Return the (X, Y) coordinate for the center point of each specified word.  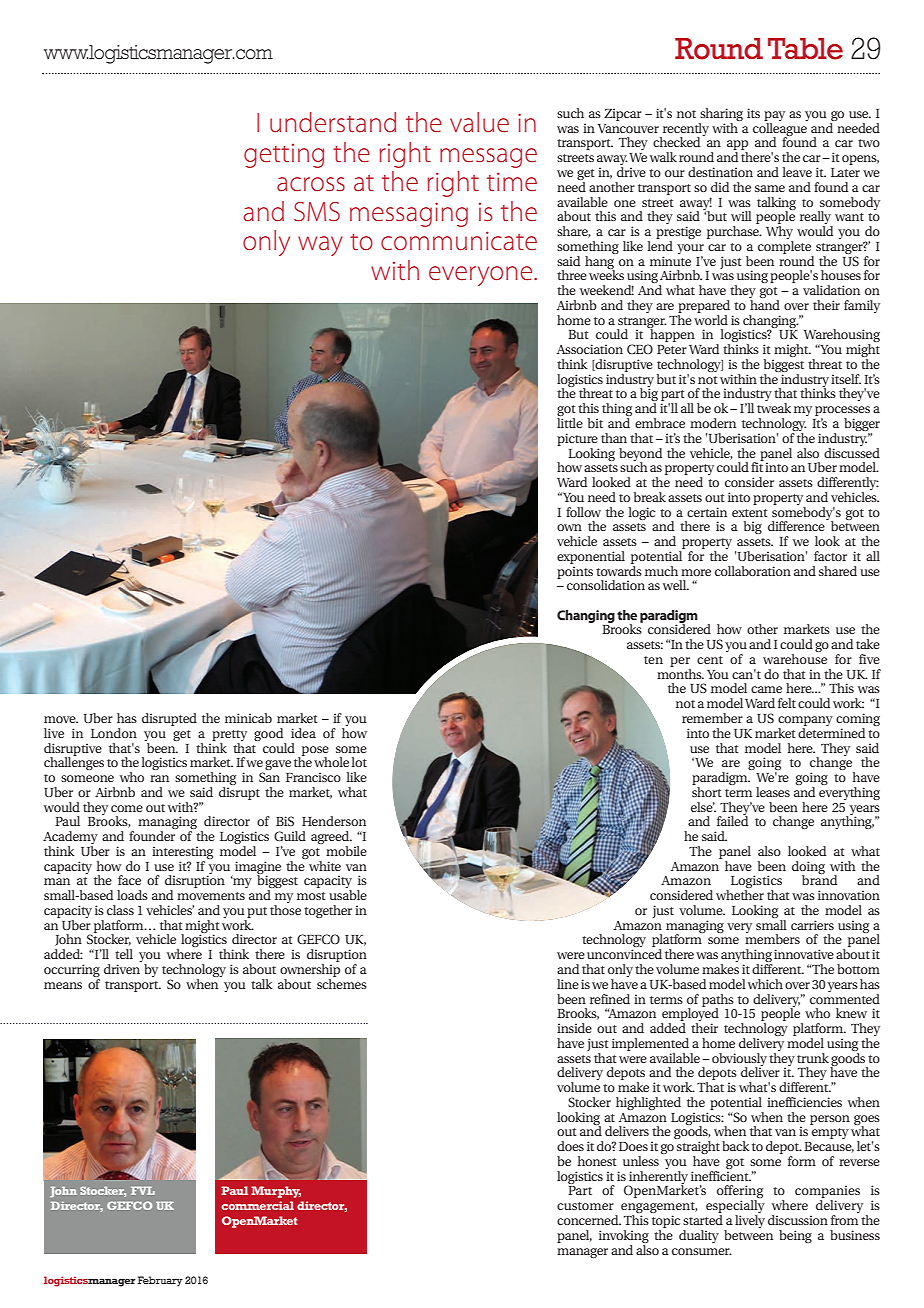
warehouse (795, 659)
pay (774, 117)
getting (284, 156)
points (575, 572)
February (160, 1281)
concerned (589, 1220)
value (479, 122)
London (114, 733)
